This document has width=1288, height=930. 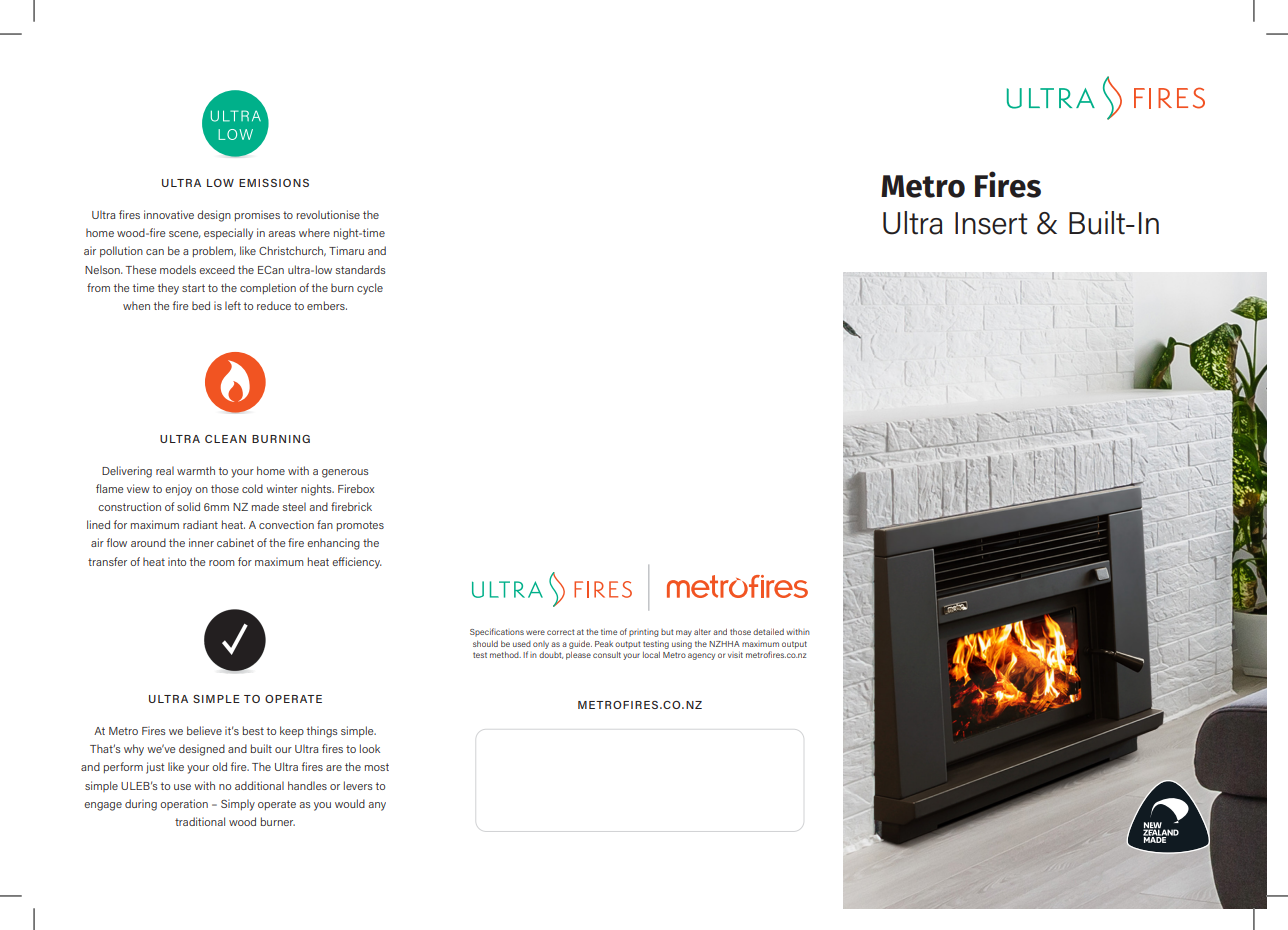 I want to click on promotes, so click(x=360, y=526).
